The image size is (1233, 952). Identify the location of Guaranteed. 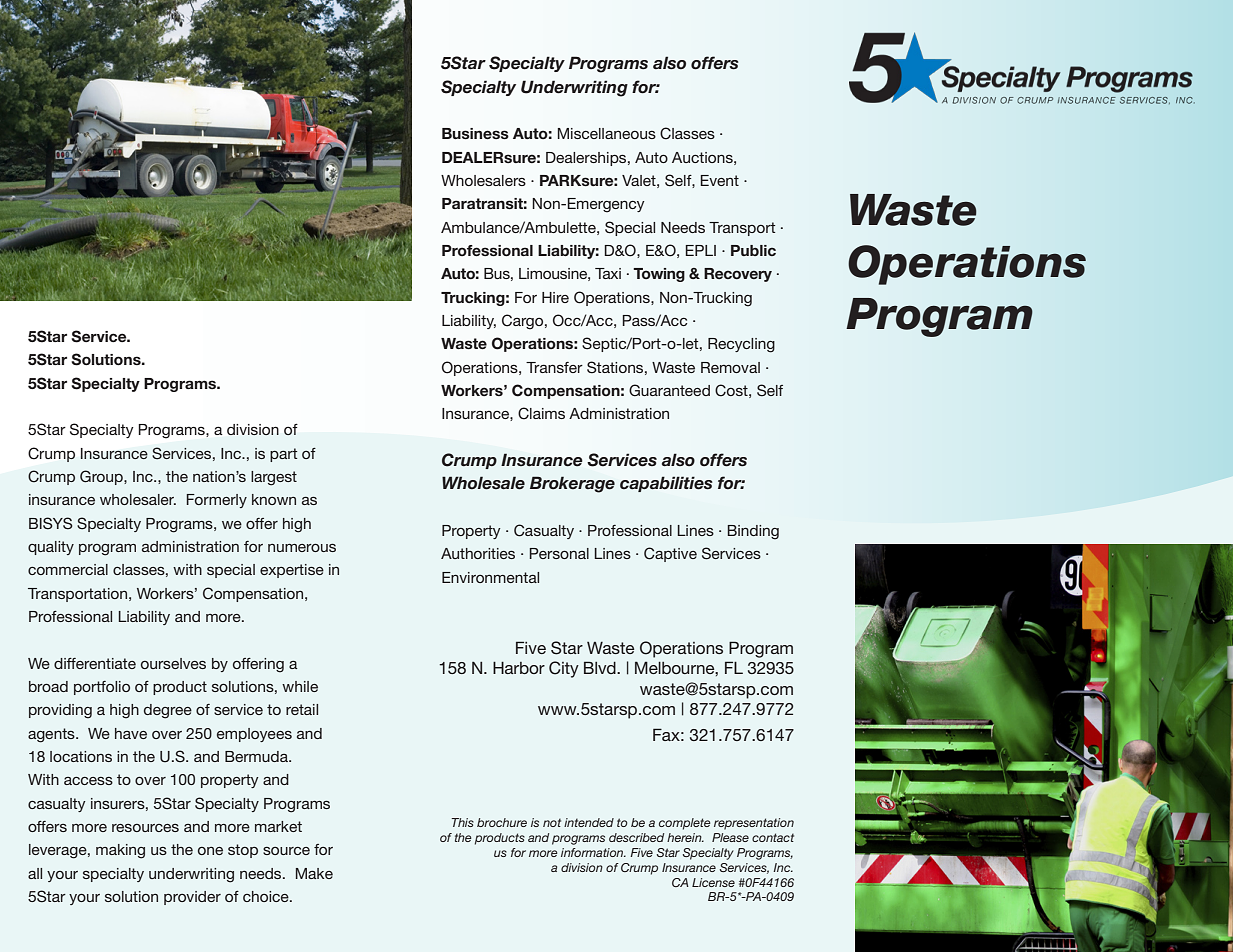
(669, 390).
